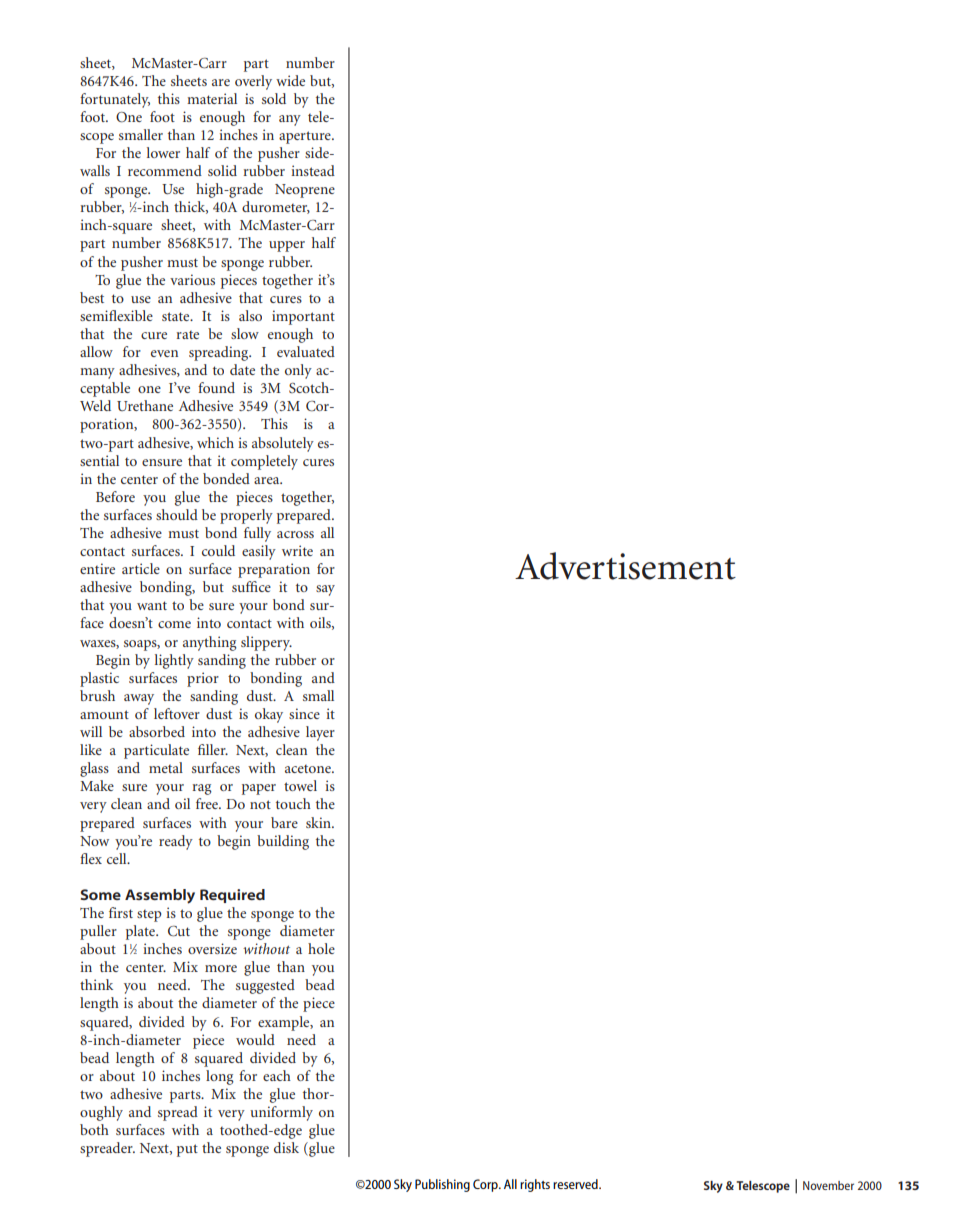 The width and height of the screenshot is (962, 1232). What do you see at coordinates (625, 566) in the screenshot?
I see `Advertisement` at bounding box center [625, 566].
